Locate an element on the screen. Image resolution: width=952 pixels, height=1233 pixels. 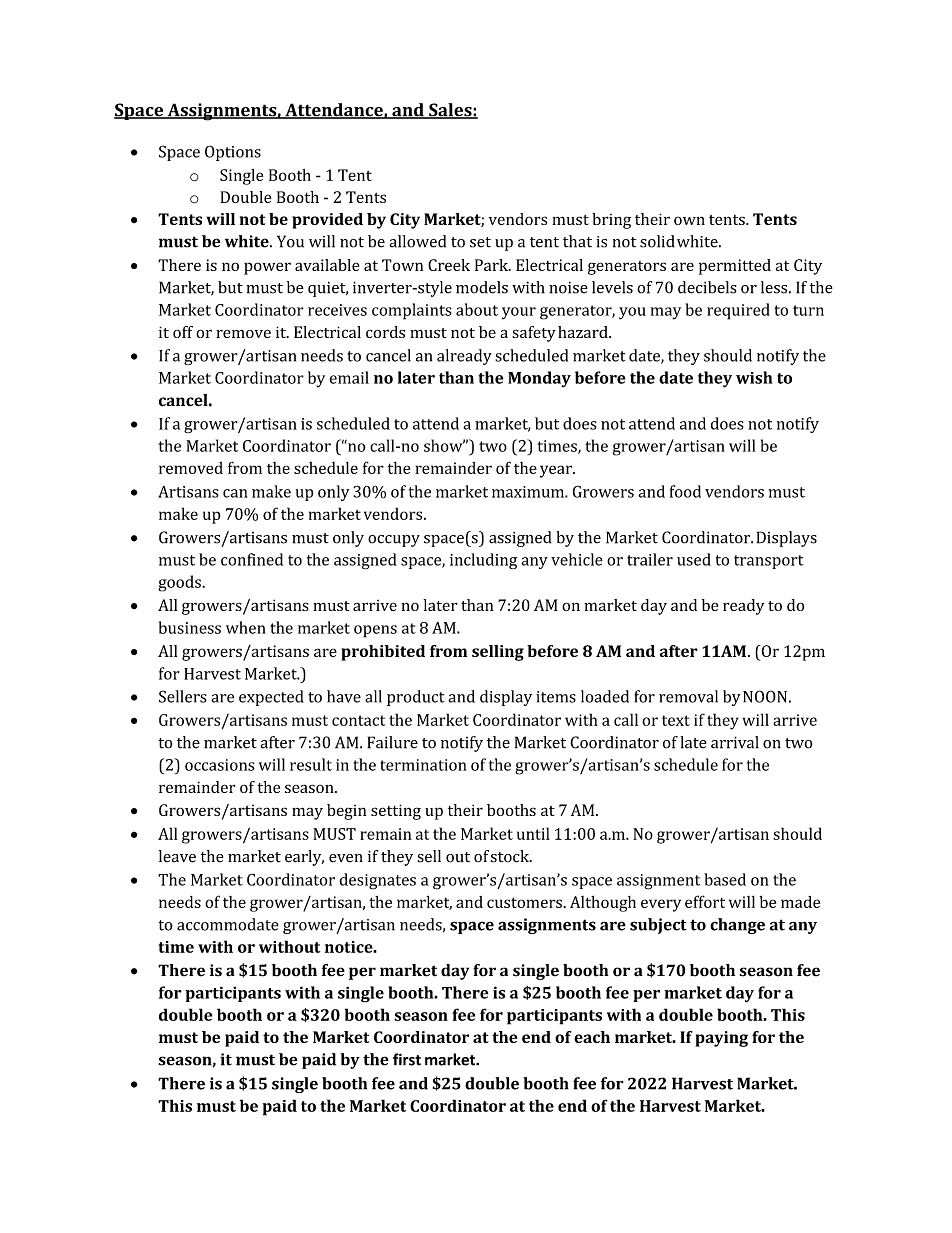
termination is located at coordinates (423, 765).
